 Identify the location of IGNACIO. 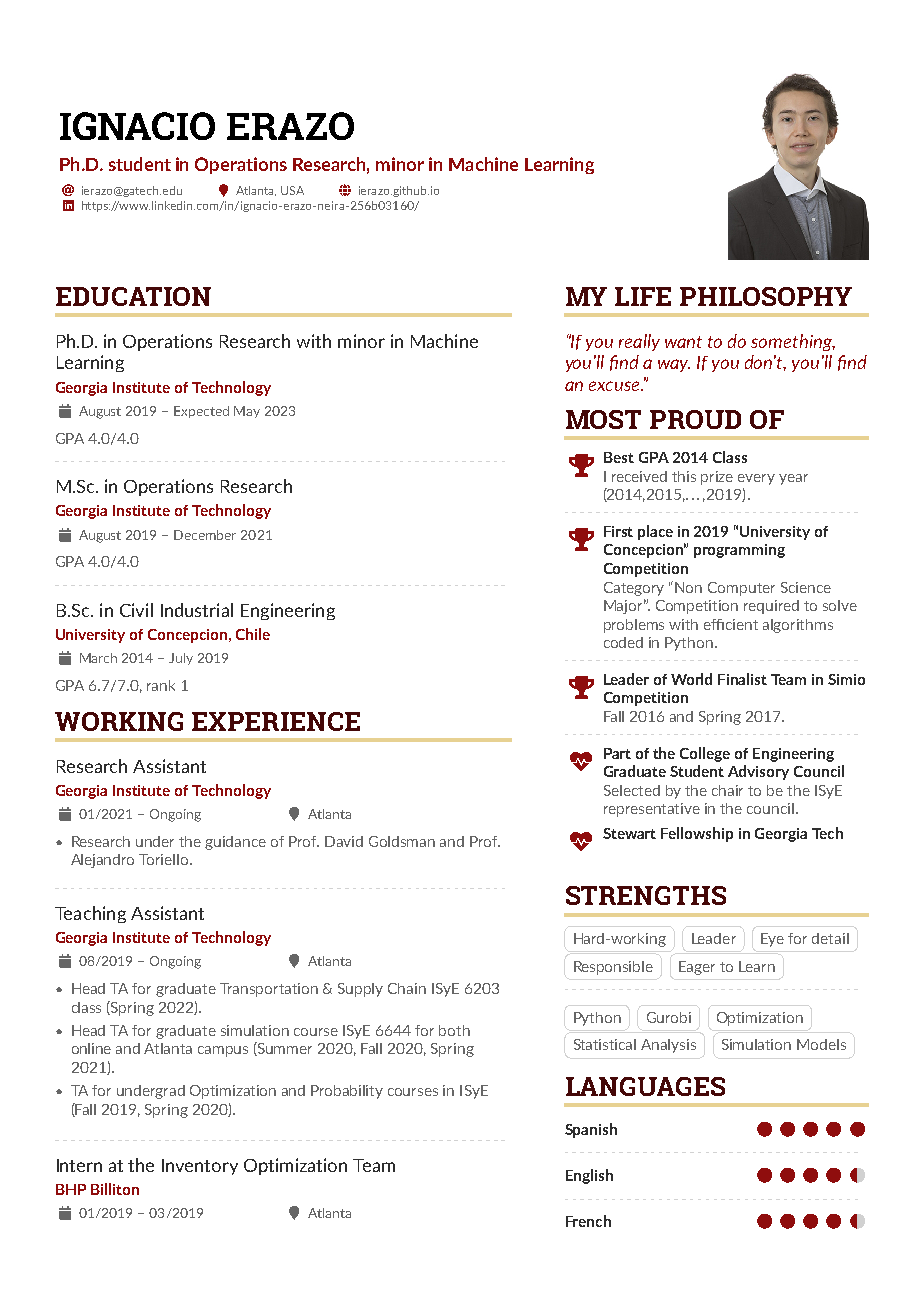
(137, 126).
